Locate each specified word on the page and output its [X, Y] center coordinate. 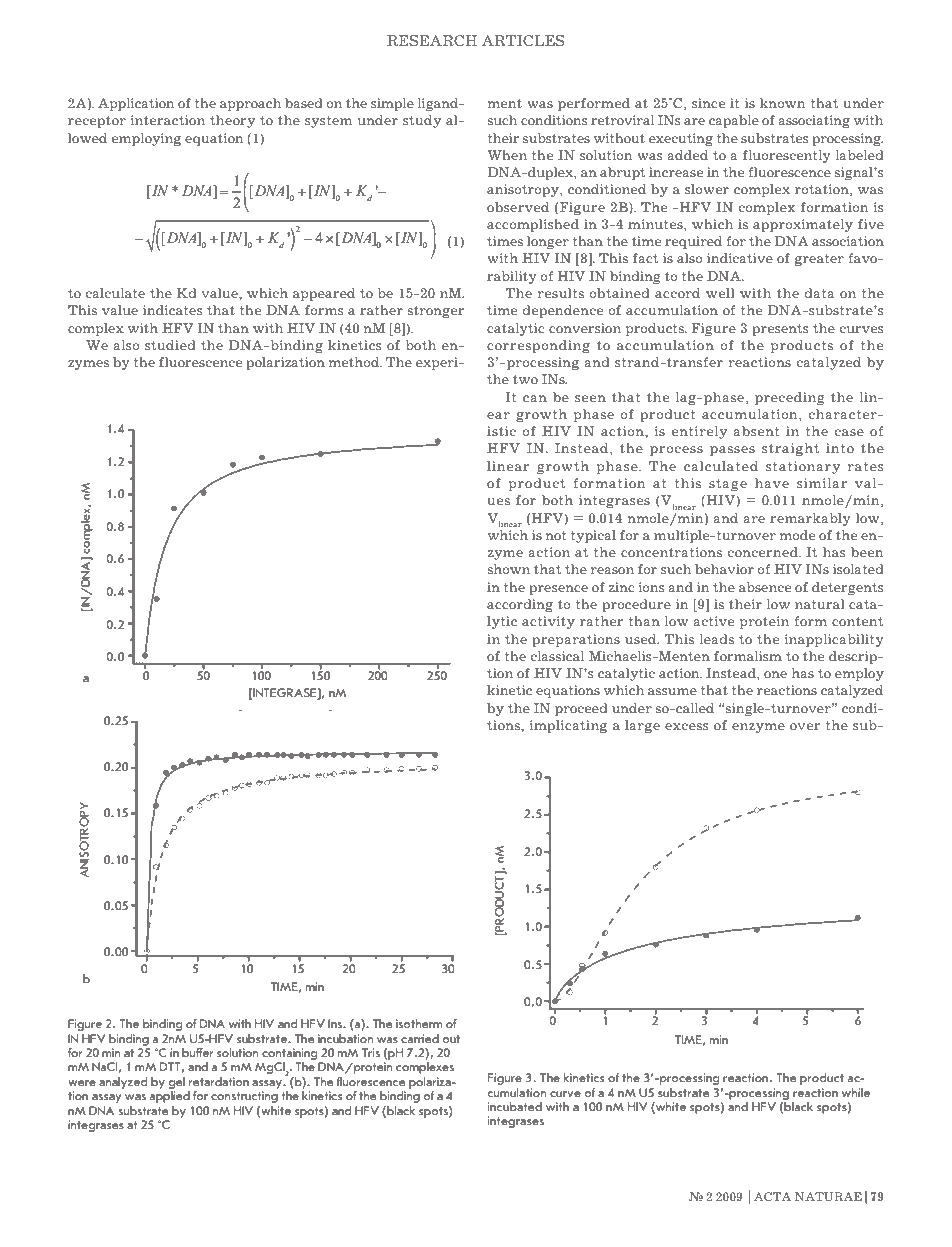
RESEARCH [432, 40]
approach [250, 104]
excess [687, 726]
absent [756, 431]
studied [170, 345]
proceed [581, 709]
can [535, 398]
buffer [198, 1052]
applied [170, 1097]
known [782, 103]
